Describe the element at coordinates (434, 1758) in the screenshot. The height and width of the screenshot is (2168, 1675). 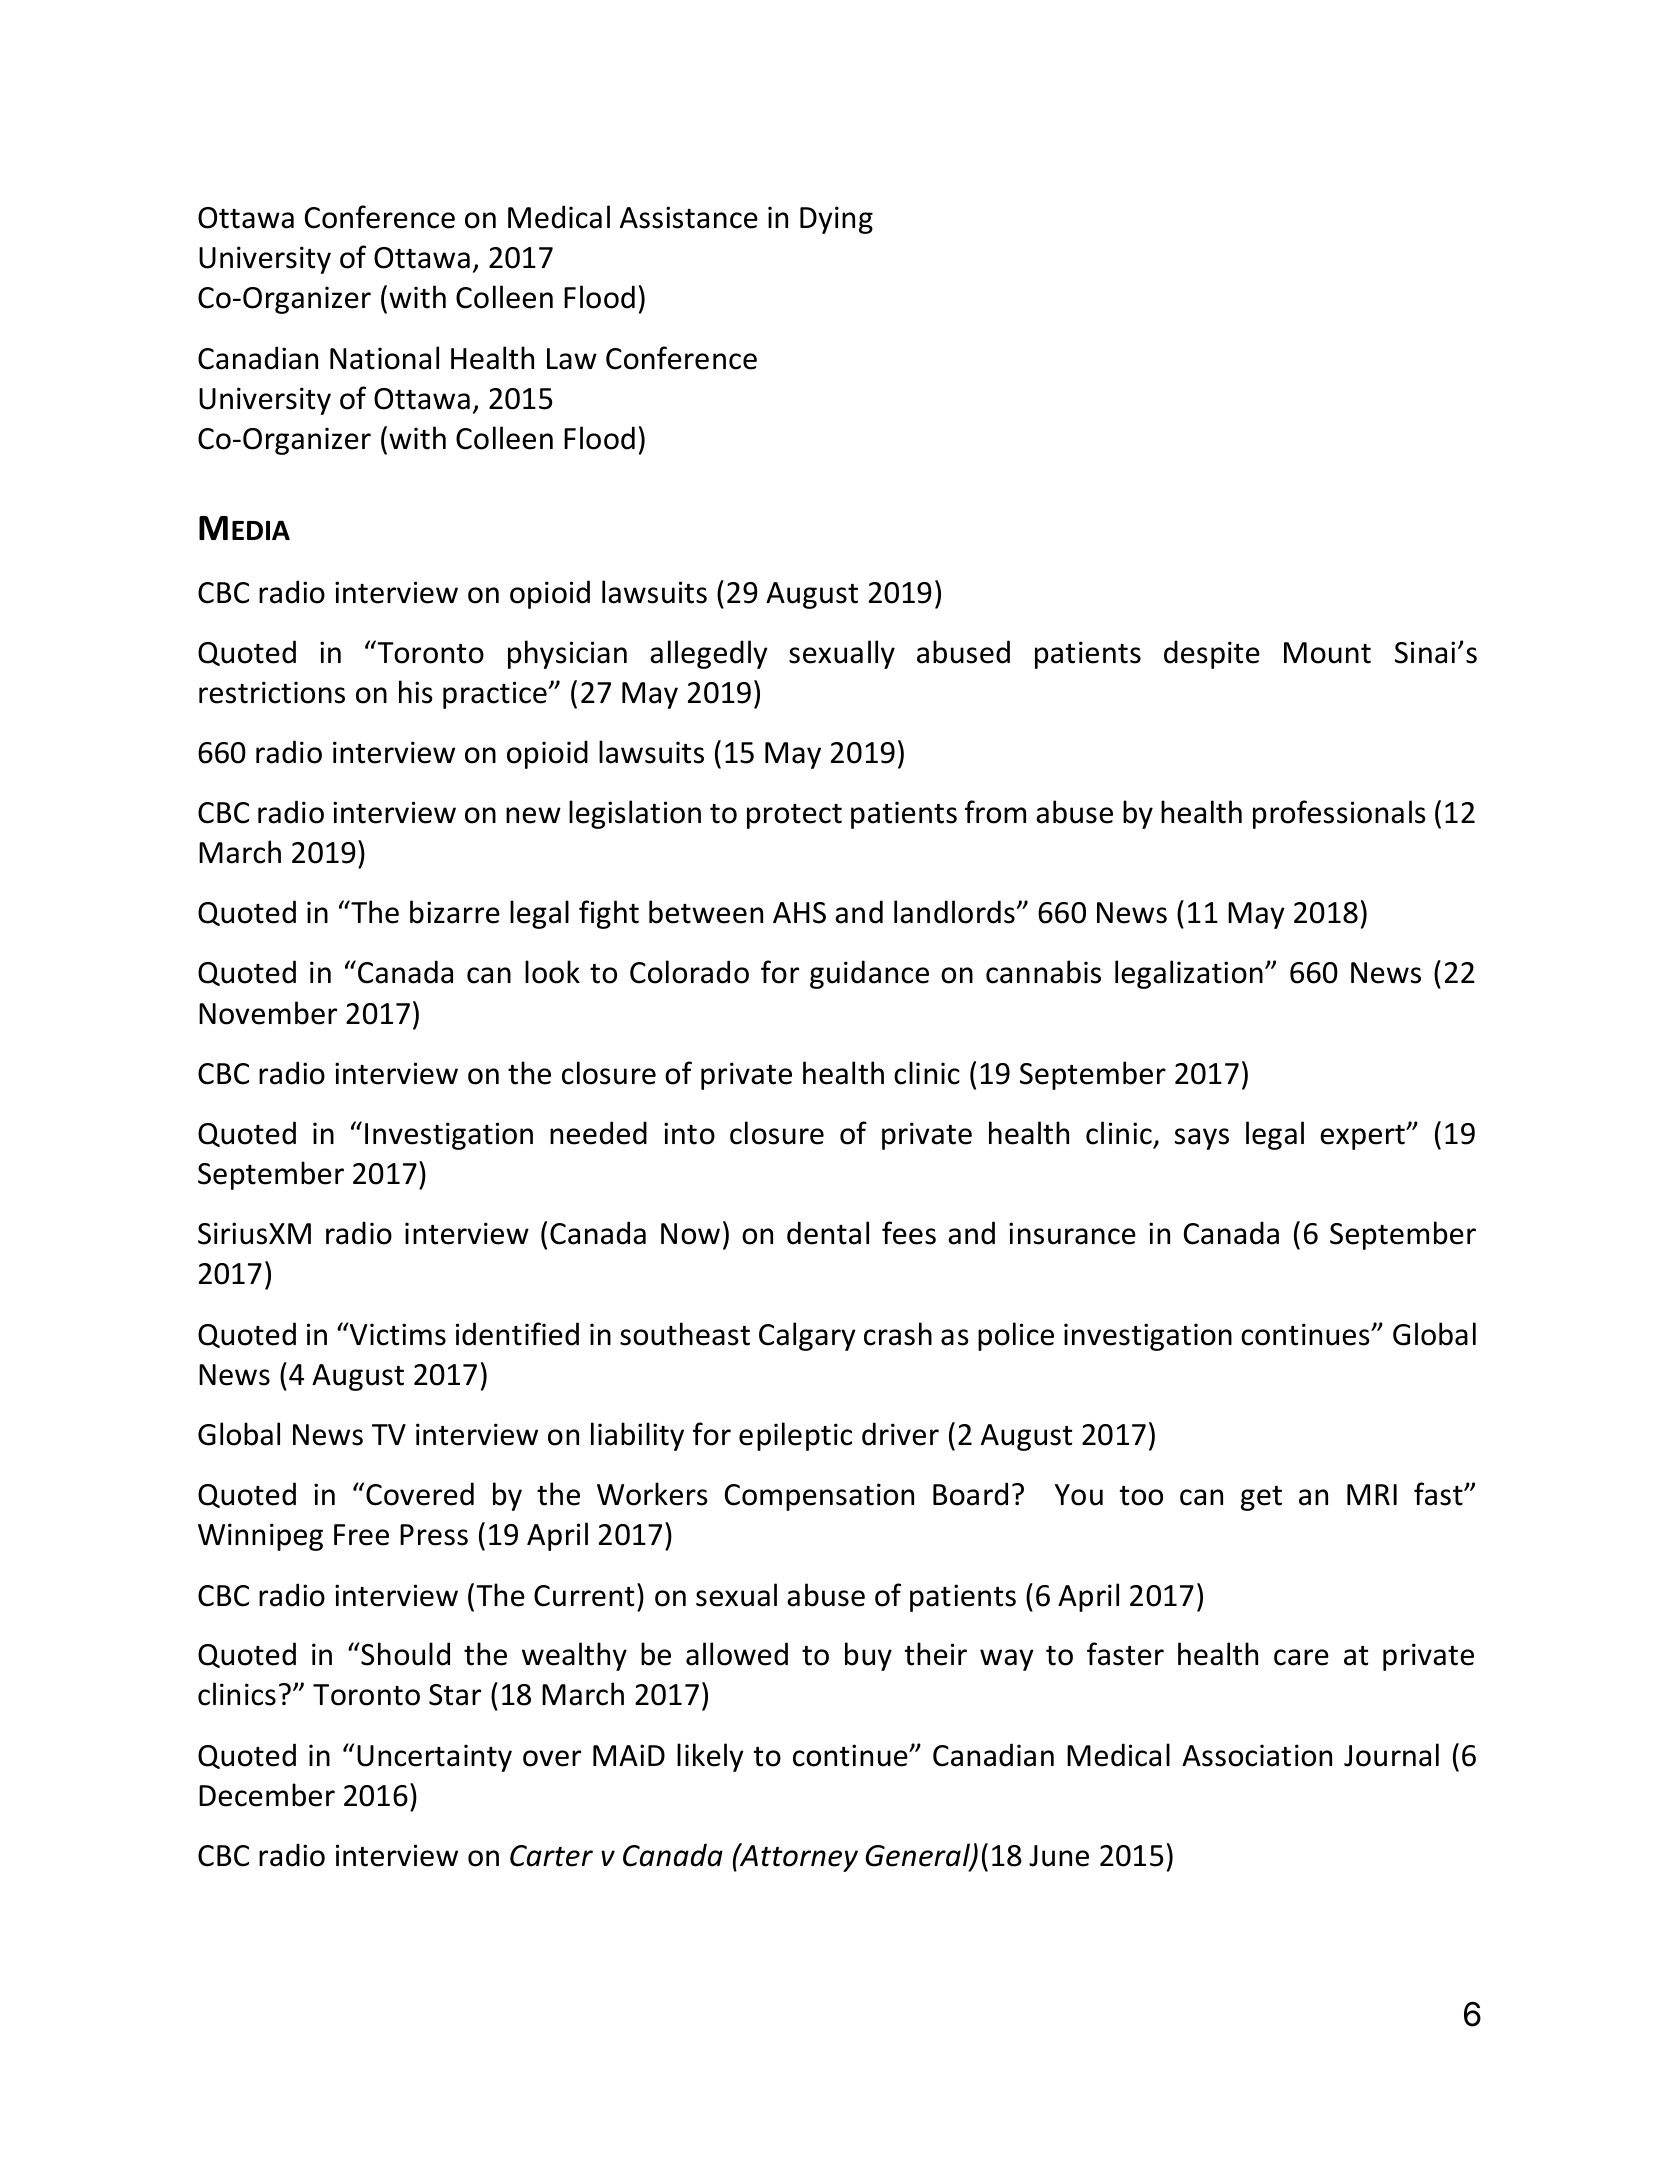
I see `Uncertainty` at that location.
